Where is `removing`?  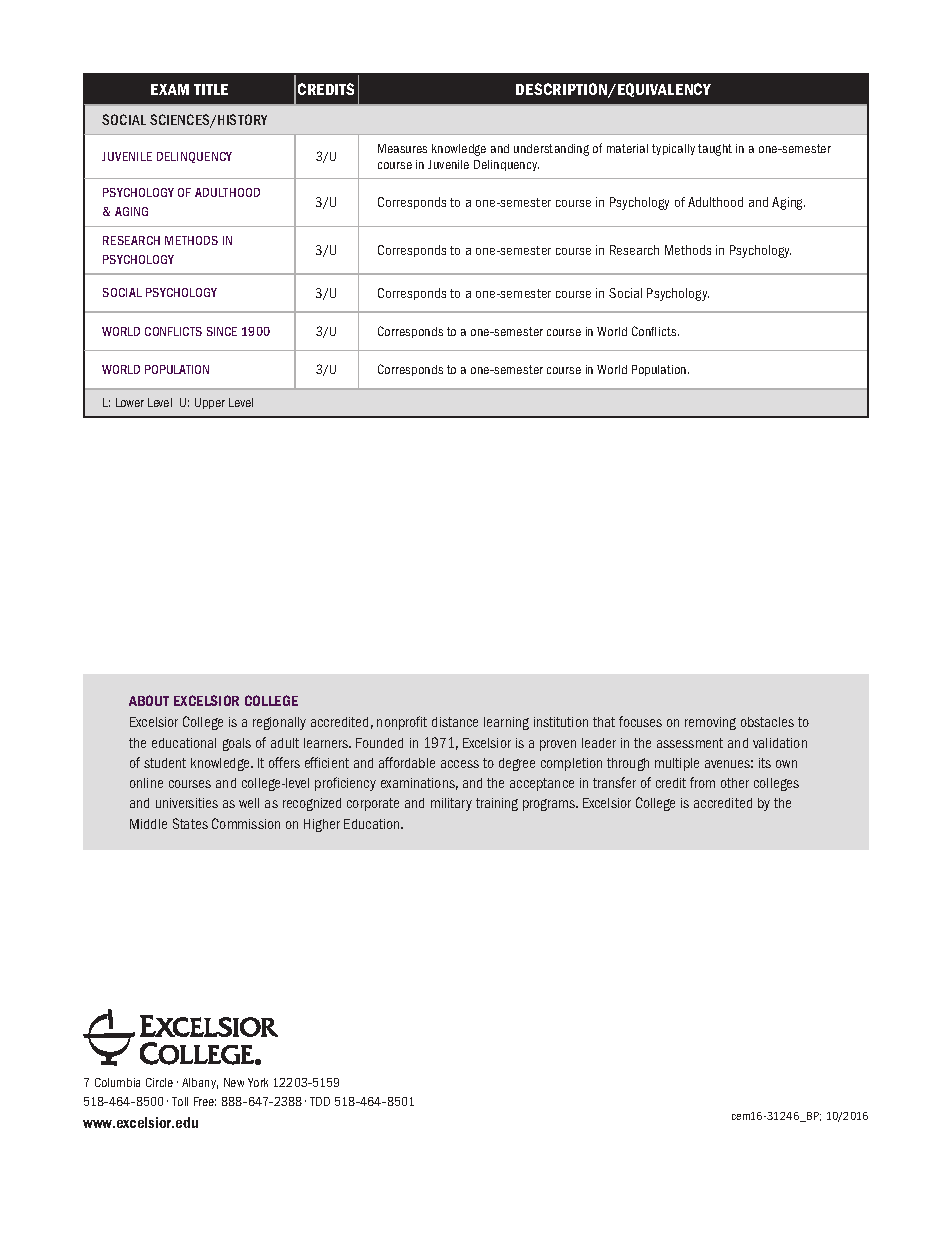
removing is located at coordinates (710, 723).
